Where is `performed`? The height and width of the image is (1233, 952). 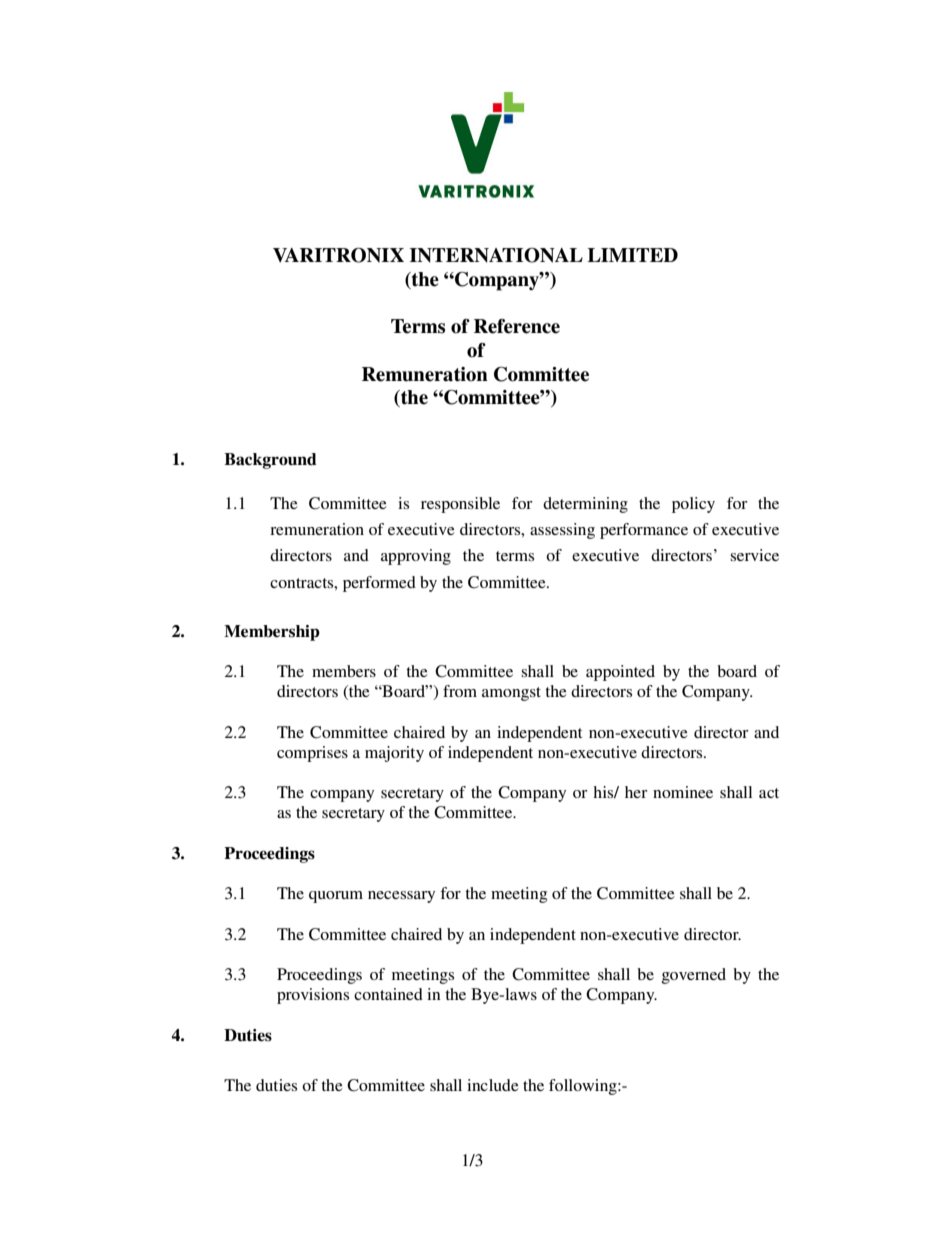 performed is located at coordinates (379, 584).
